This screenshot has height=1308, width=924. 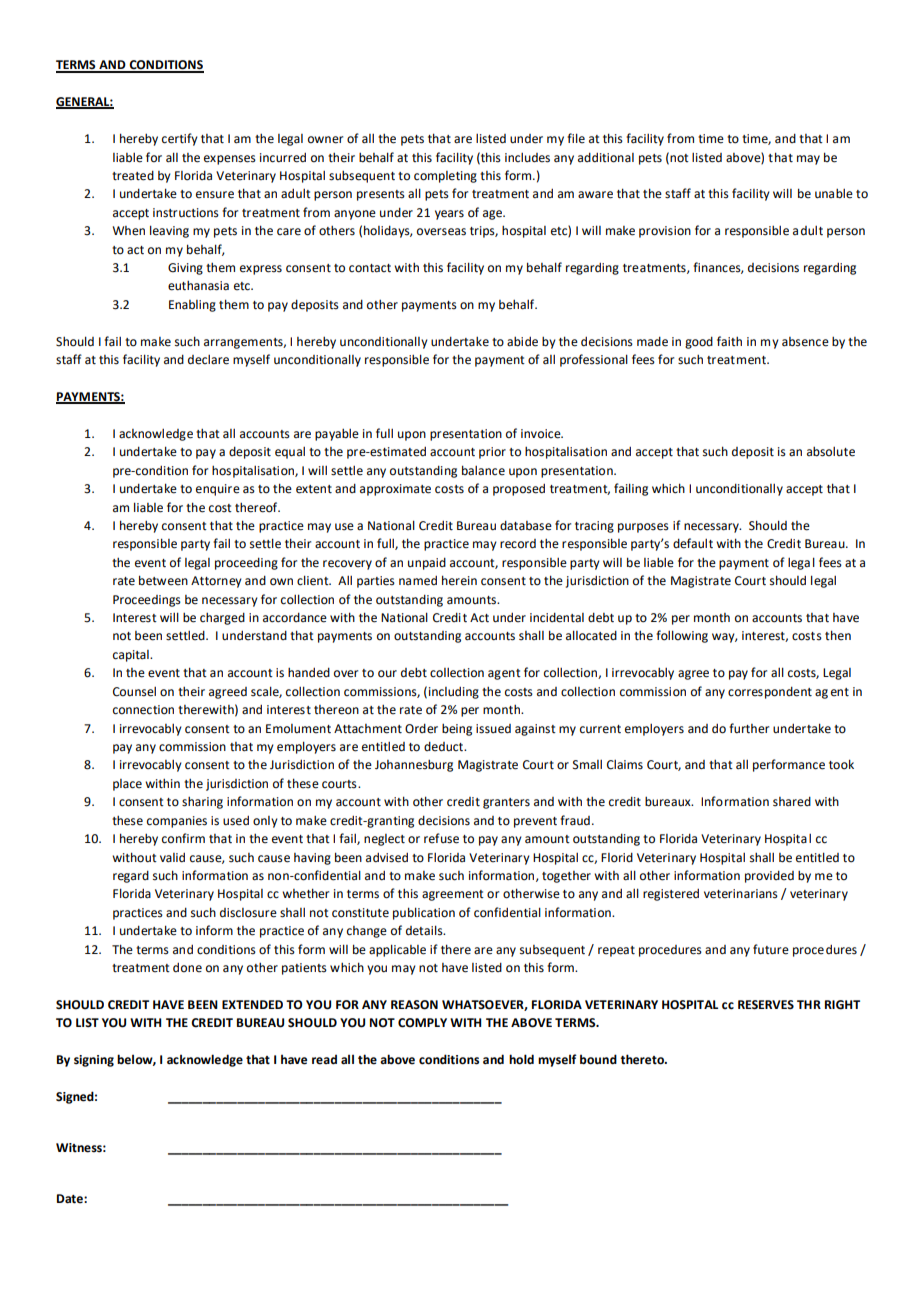 What do you see at coordinates (459, 580) in the screenshot?
I see `herein` at bounding box center [459, 580].
